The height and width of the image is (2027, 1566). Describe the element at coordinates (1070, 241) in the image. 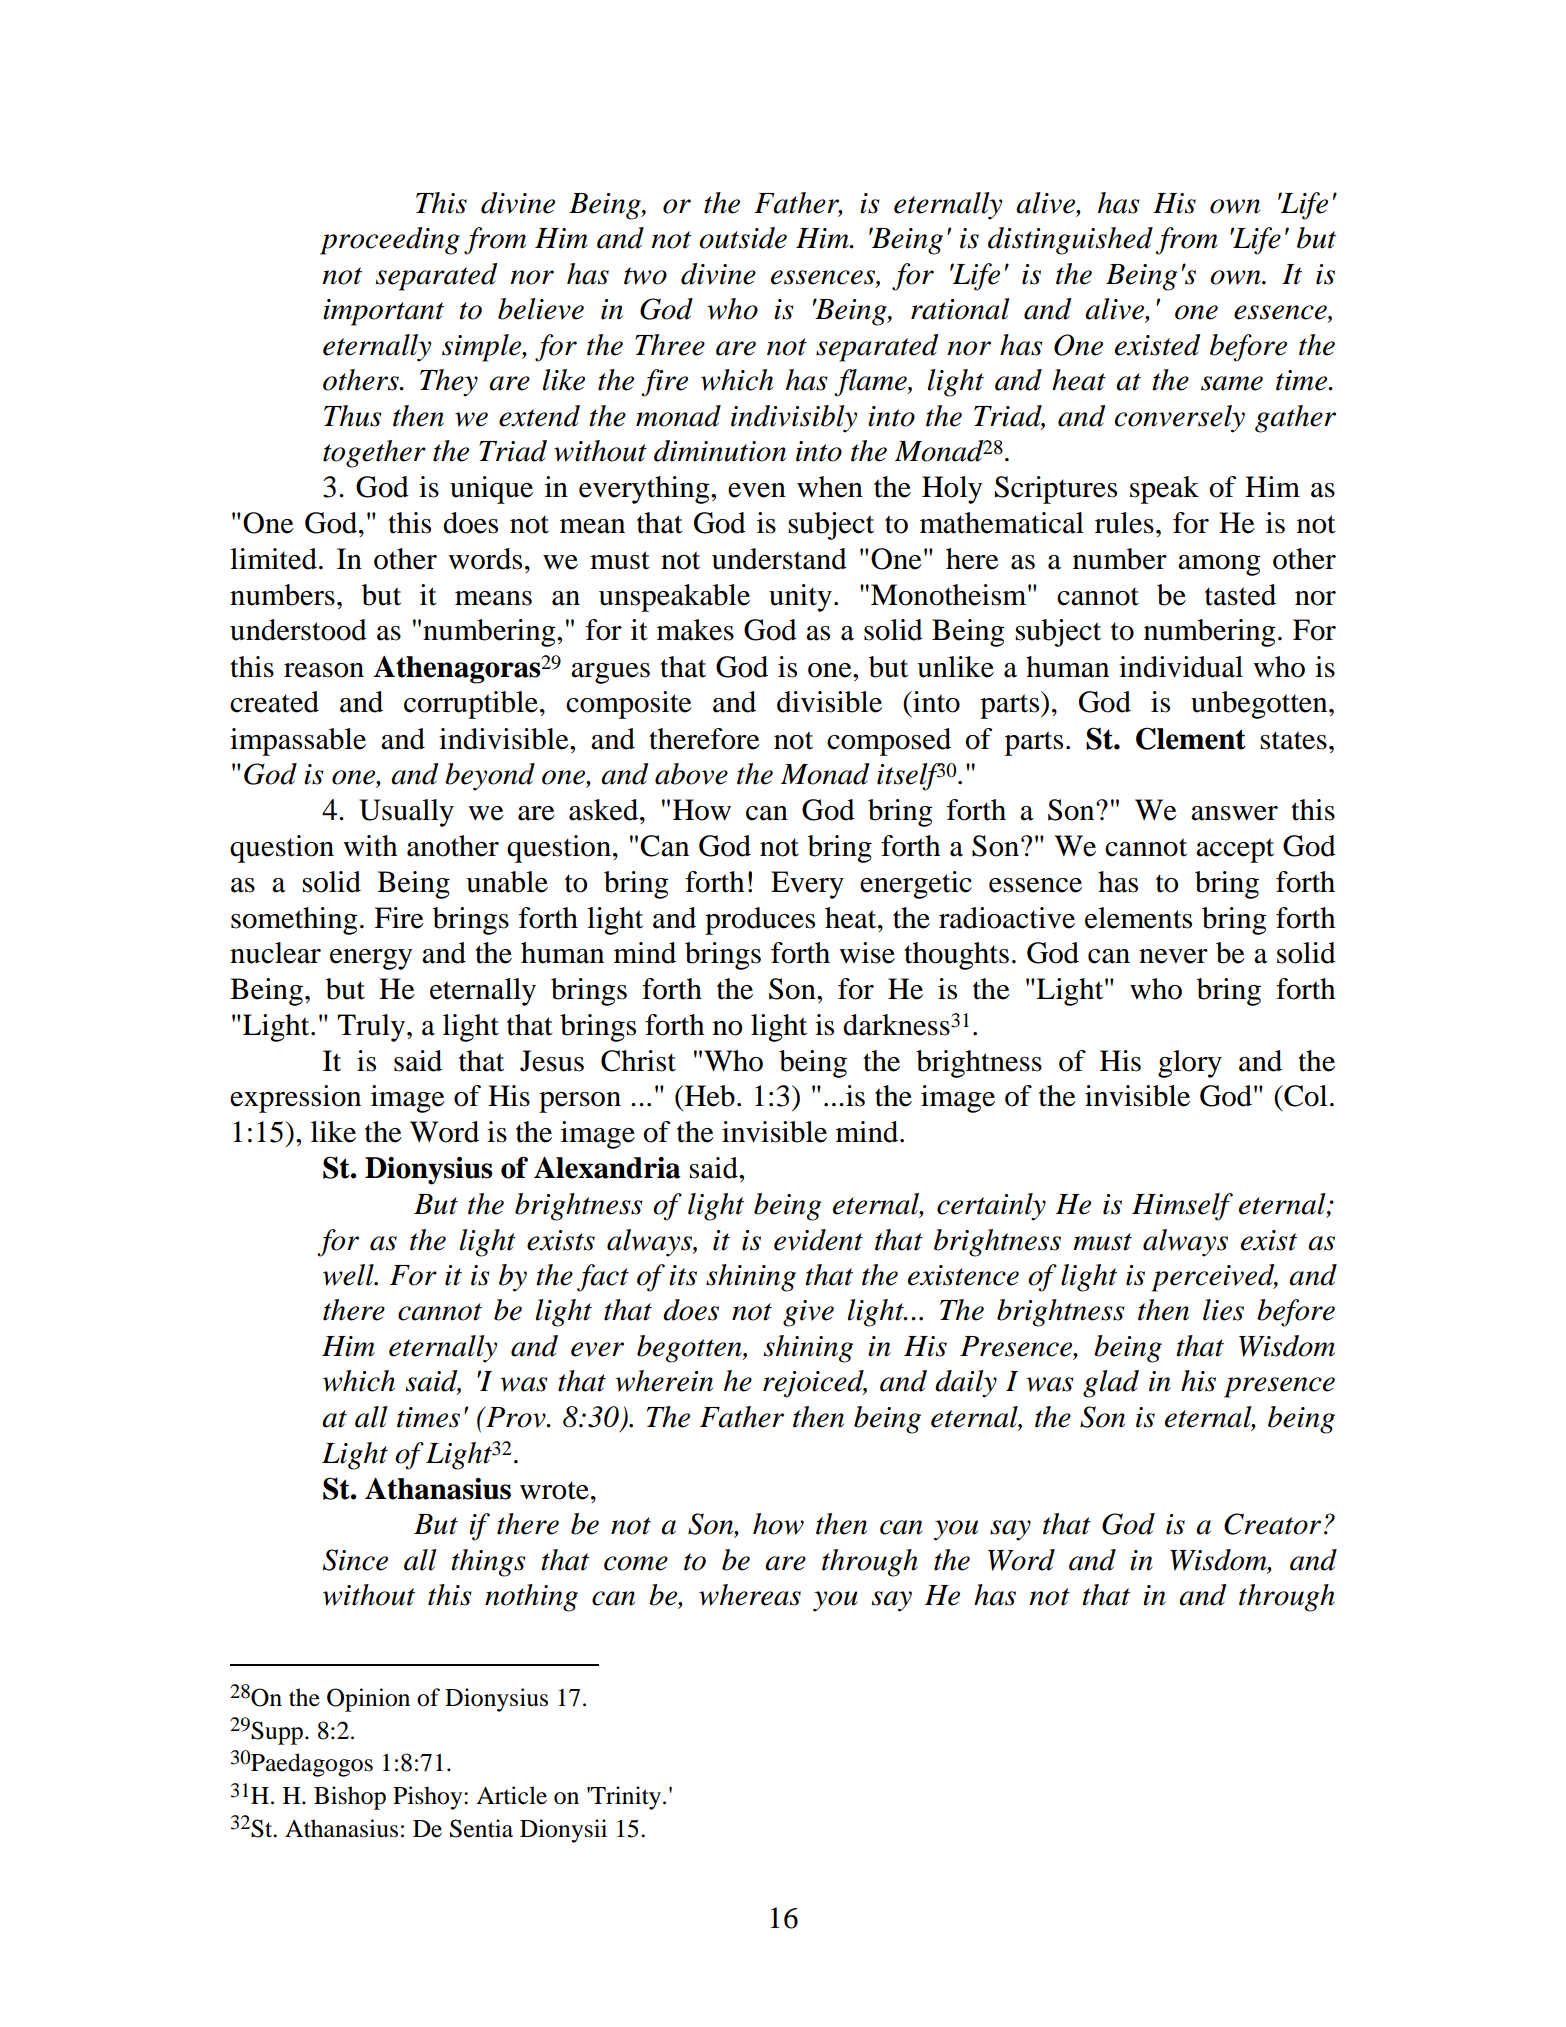

I see `distinguished` at that location.
